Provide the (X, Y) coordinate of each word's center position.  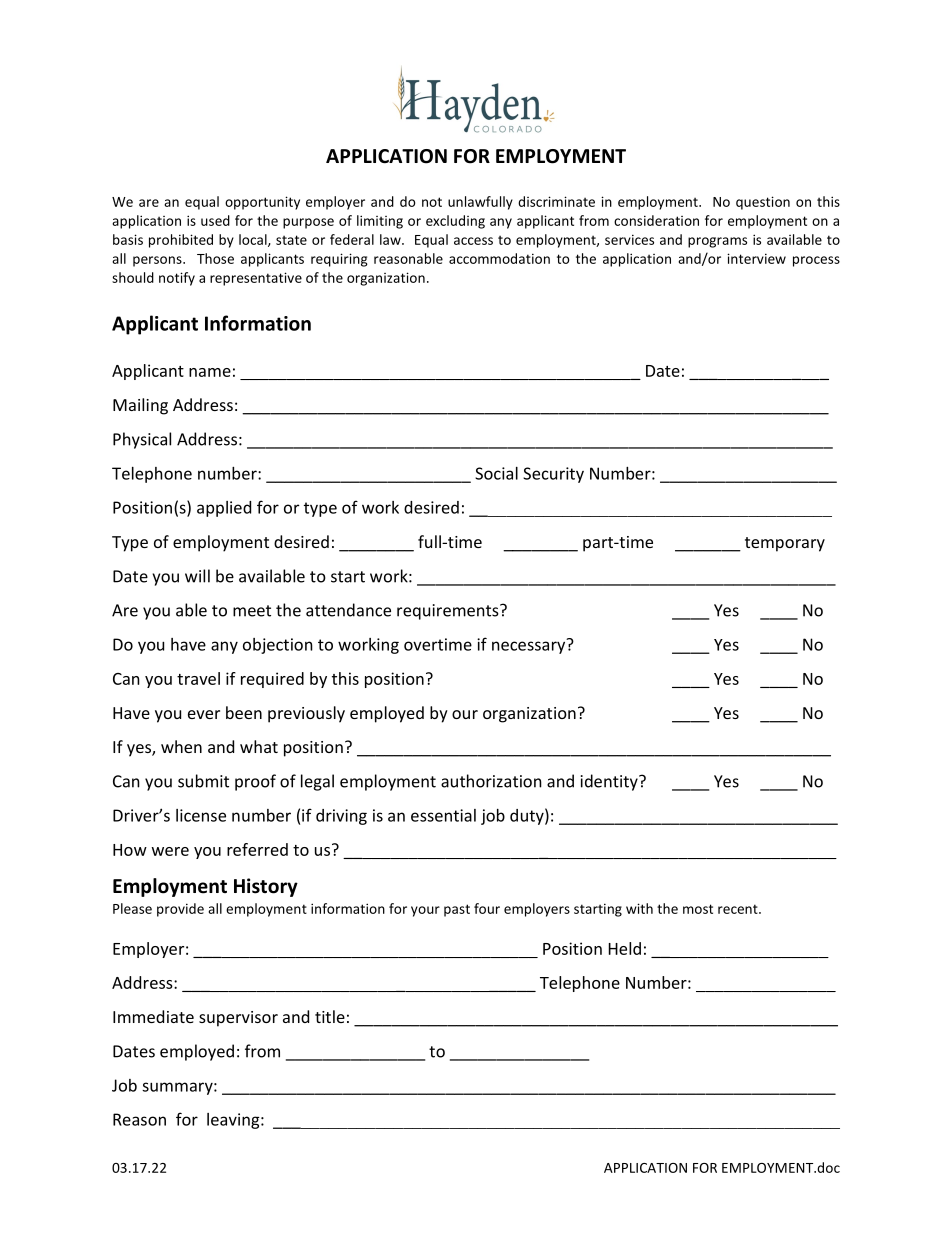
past (457, 910)
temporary (785, 544)
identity (610, 782)
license (201, 815)
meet (252, 611)
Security (553, 475)
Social (496, 473)
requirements (449, 612)
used (215, 220)
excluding (455, 222)
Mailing (140, 406)
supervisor (238, 1019)
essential (443, 815)
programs (717, 242)
